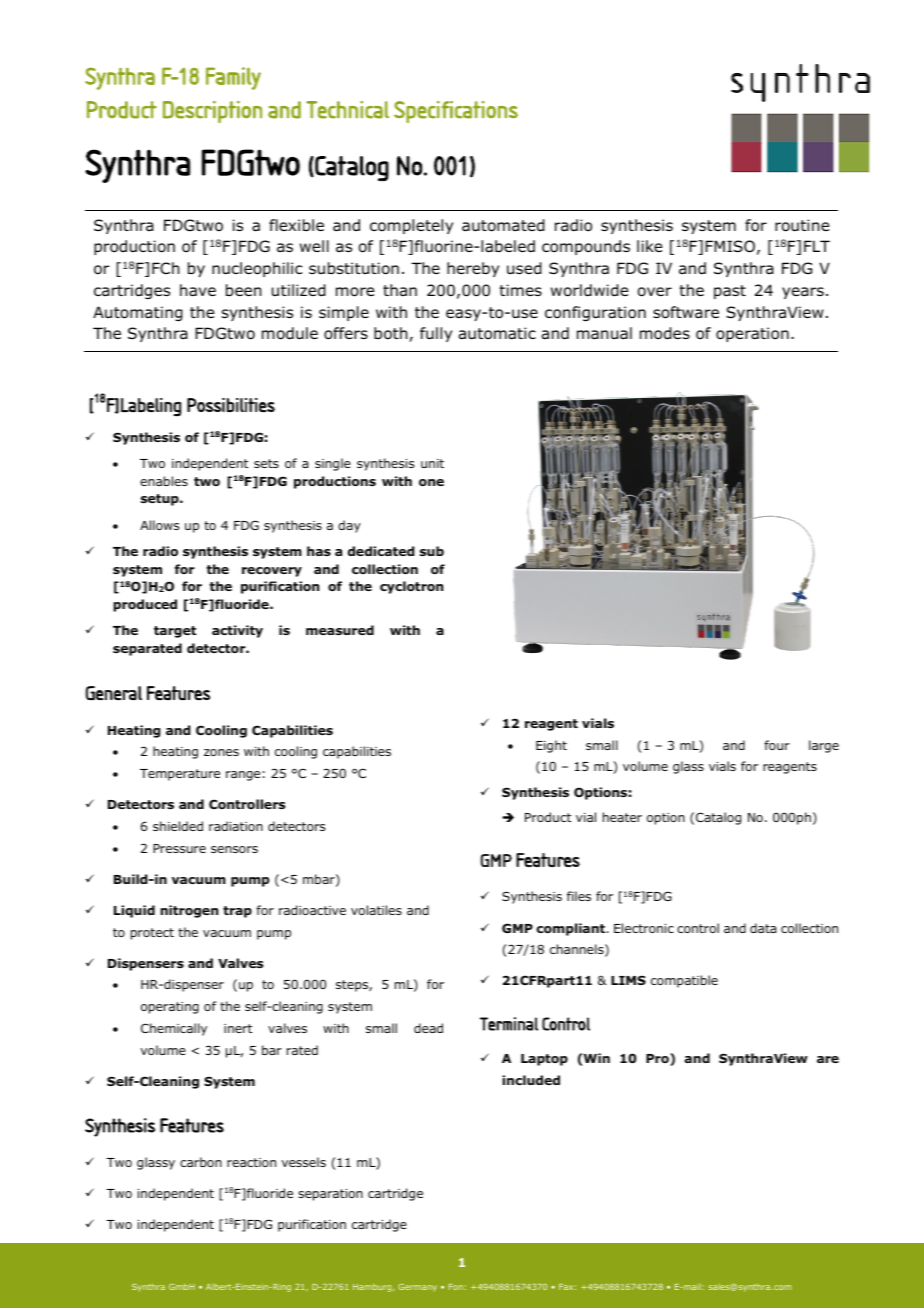 This screenshot has width=924, height=1308. Describe the element at coordinates (551, 746) in the screenshot. I see `Eight` at that location.
